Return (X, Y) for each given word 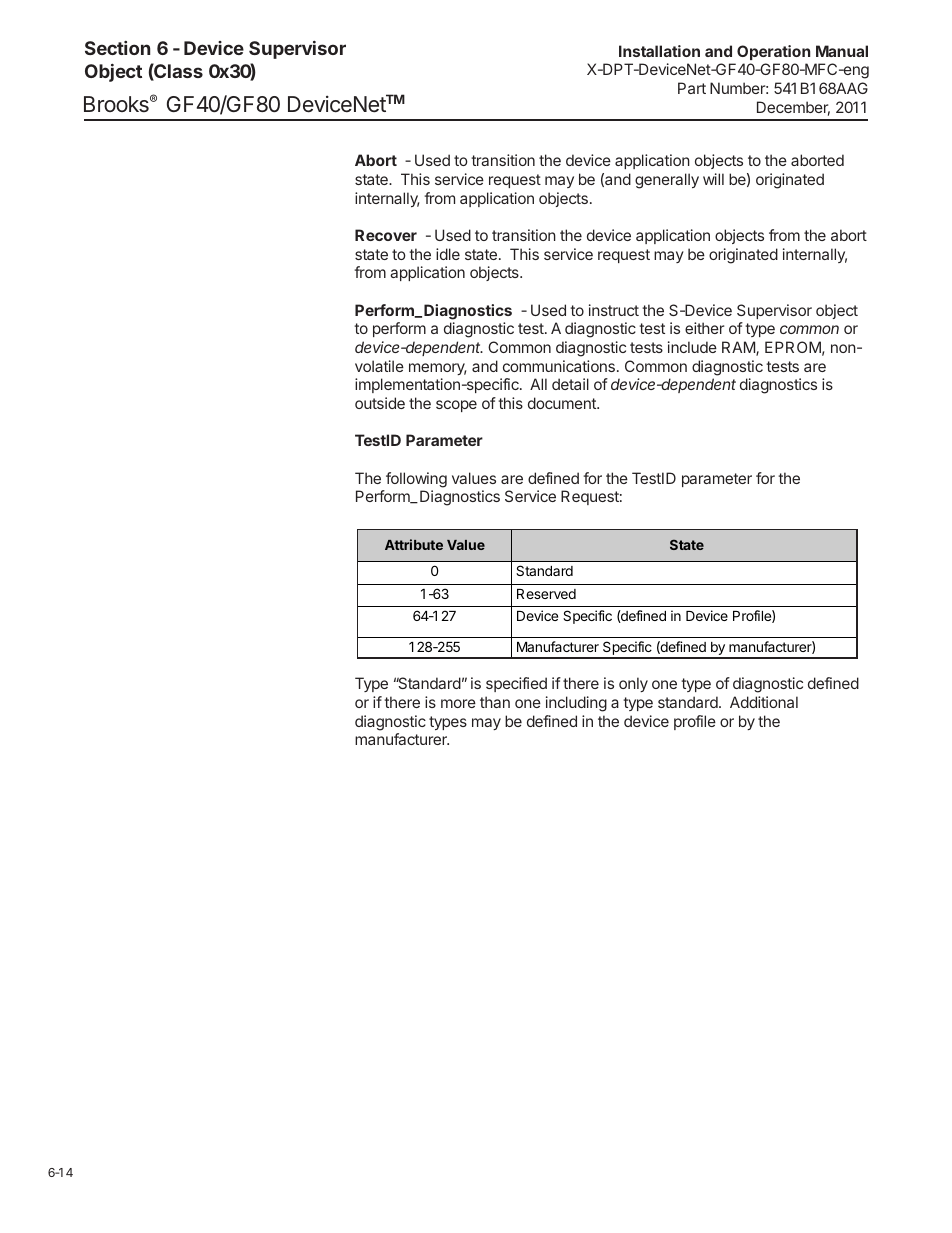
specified (516, 684)
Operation (773, 52)
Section (117, 48)
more (458, 703)
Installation (659, 51)
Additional (764, 702)
